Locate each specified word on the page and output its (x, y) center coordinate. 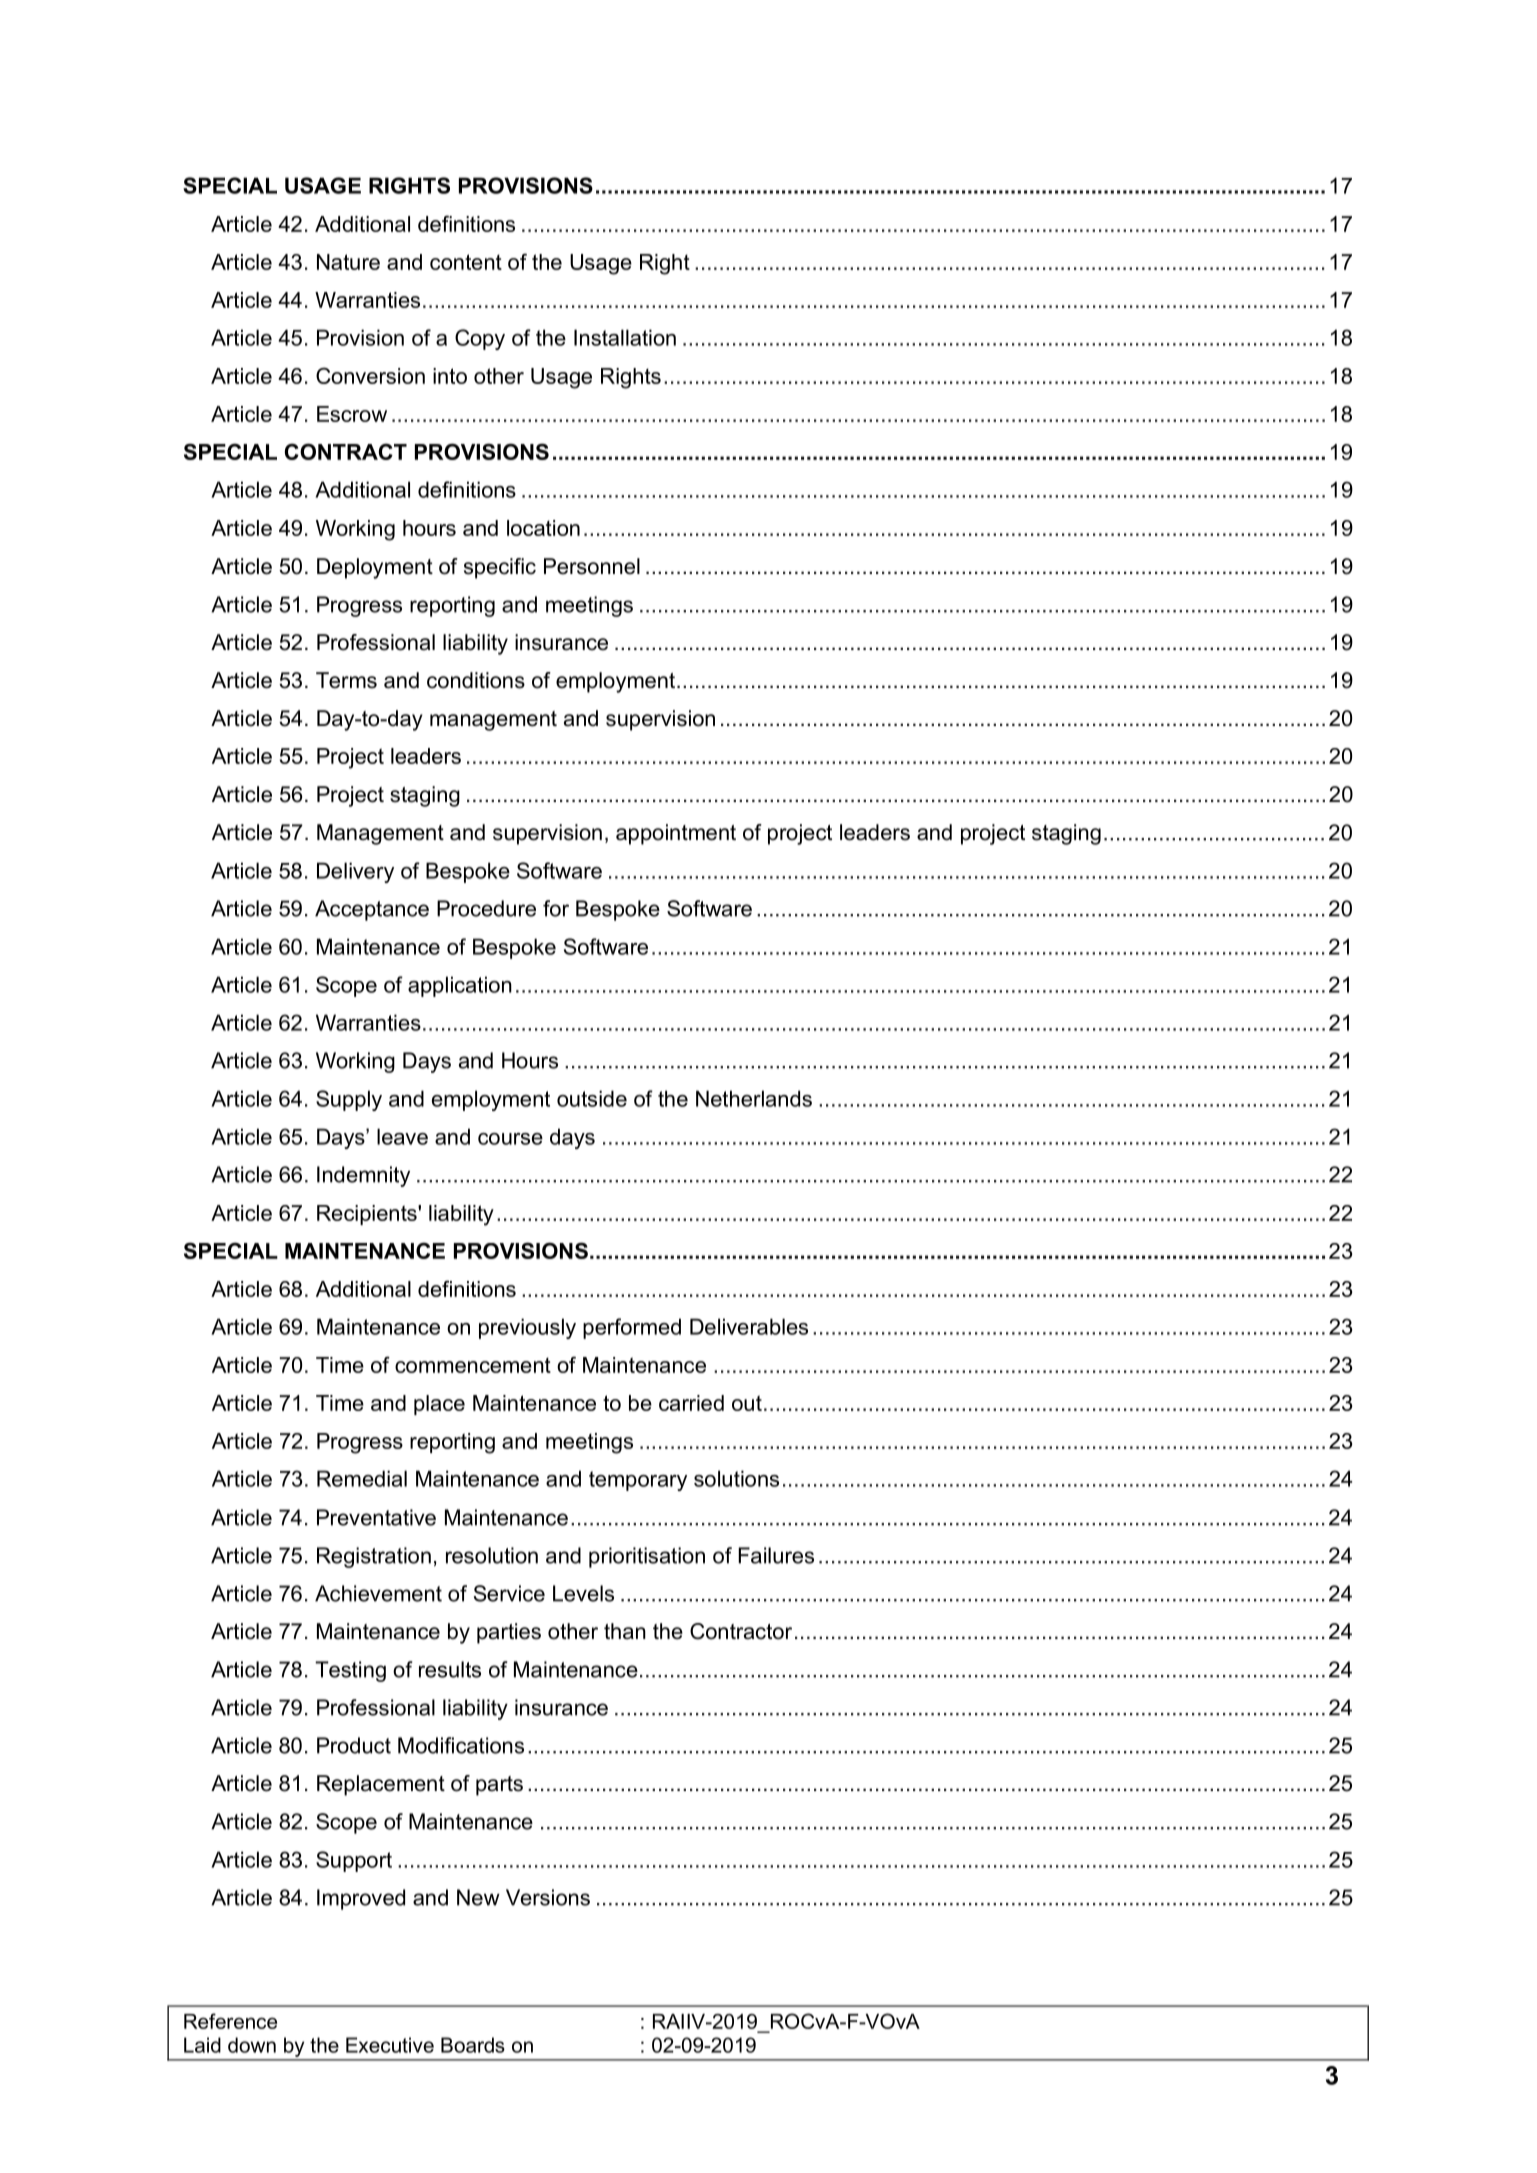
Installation (625, 337)
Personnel (592, 566)
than (625, 1631)
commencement (473, 1365)
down (252, 2045)
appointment (676, 834)
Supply (349, 1100)
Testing (350, 1671)
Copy (480, 339)
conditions (476, 680)
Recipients (368, 1215)
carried (691, 1403)
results (450, 1669)
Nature (348, 262)
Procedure (486, 908)
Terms (346, 680)
